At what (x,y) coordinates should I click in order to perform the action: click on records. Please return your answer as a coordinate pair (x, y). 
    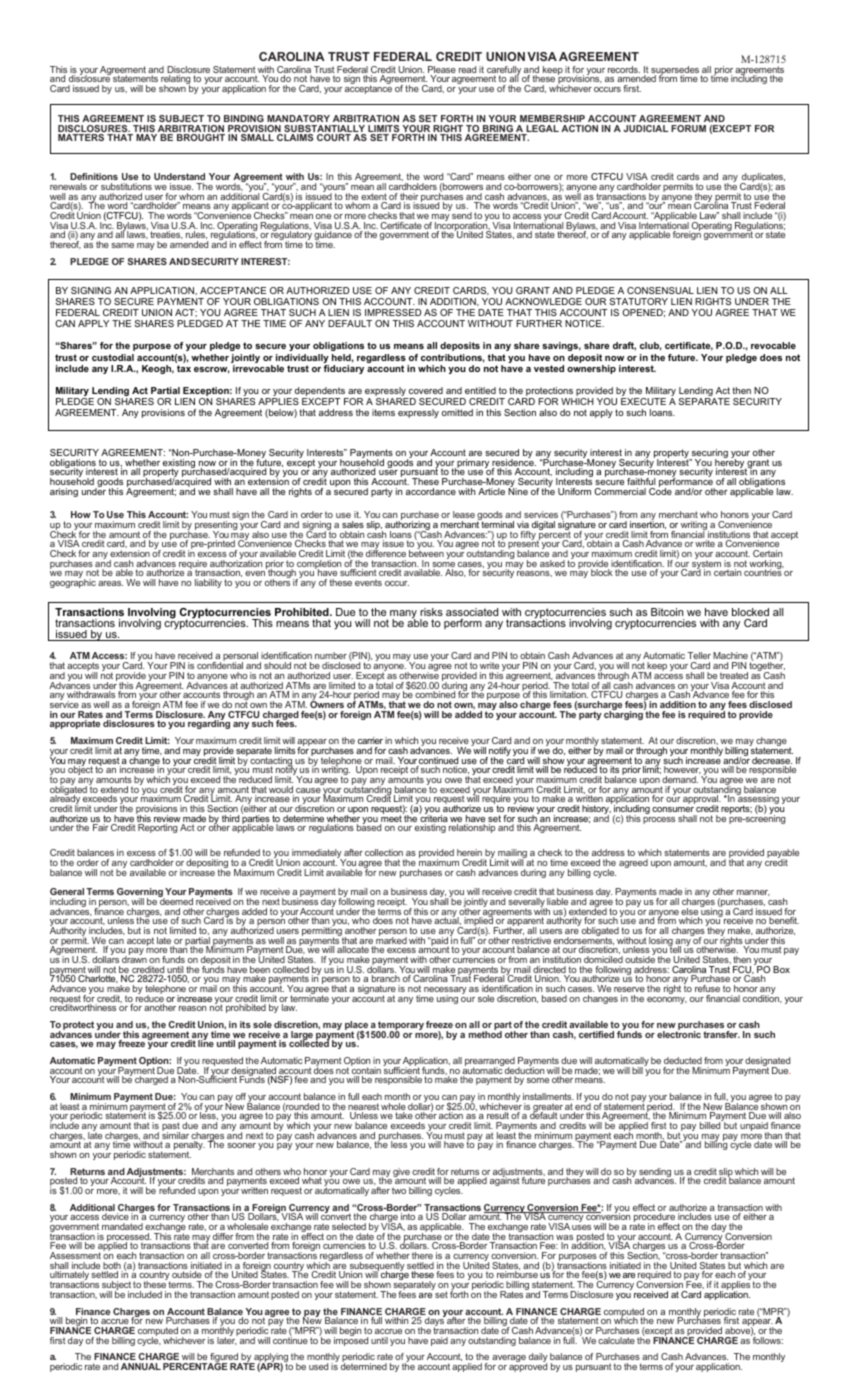
    Looking at the image, I should click on (624, 69).
